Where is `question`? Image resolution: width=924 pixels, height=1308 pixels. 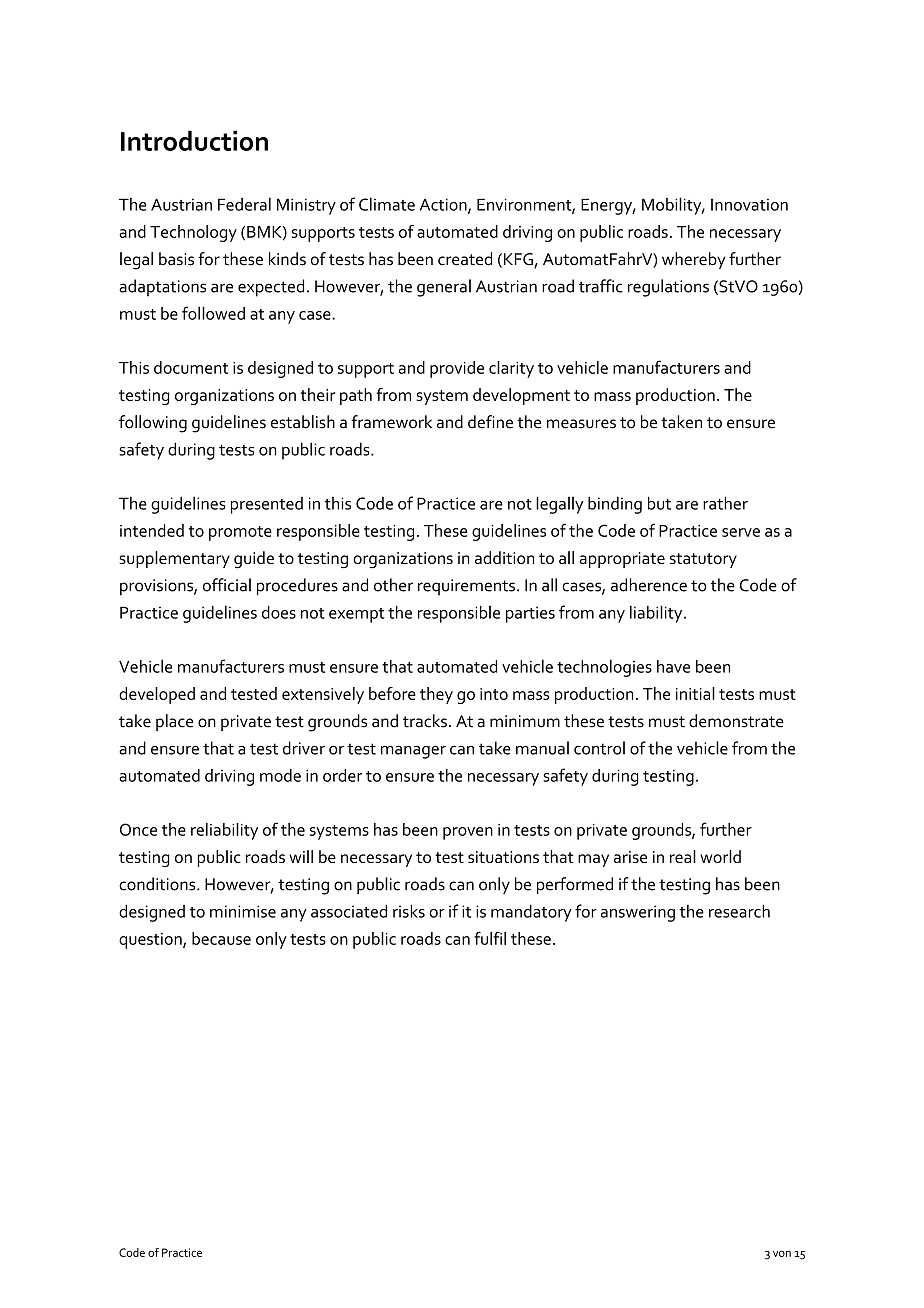 question is located at coordinates (151, 941).
